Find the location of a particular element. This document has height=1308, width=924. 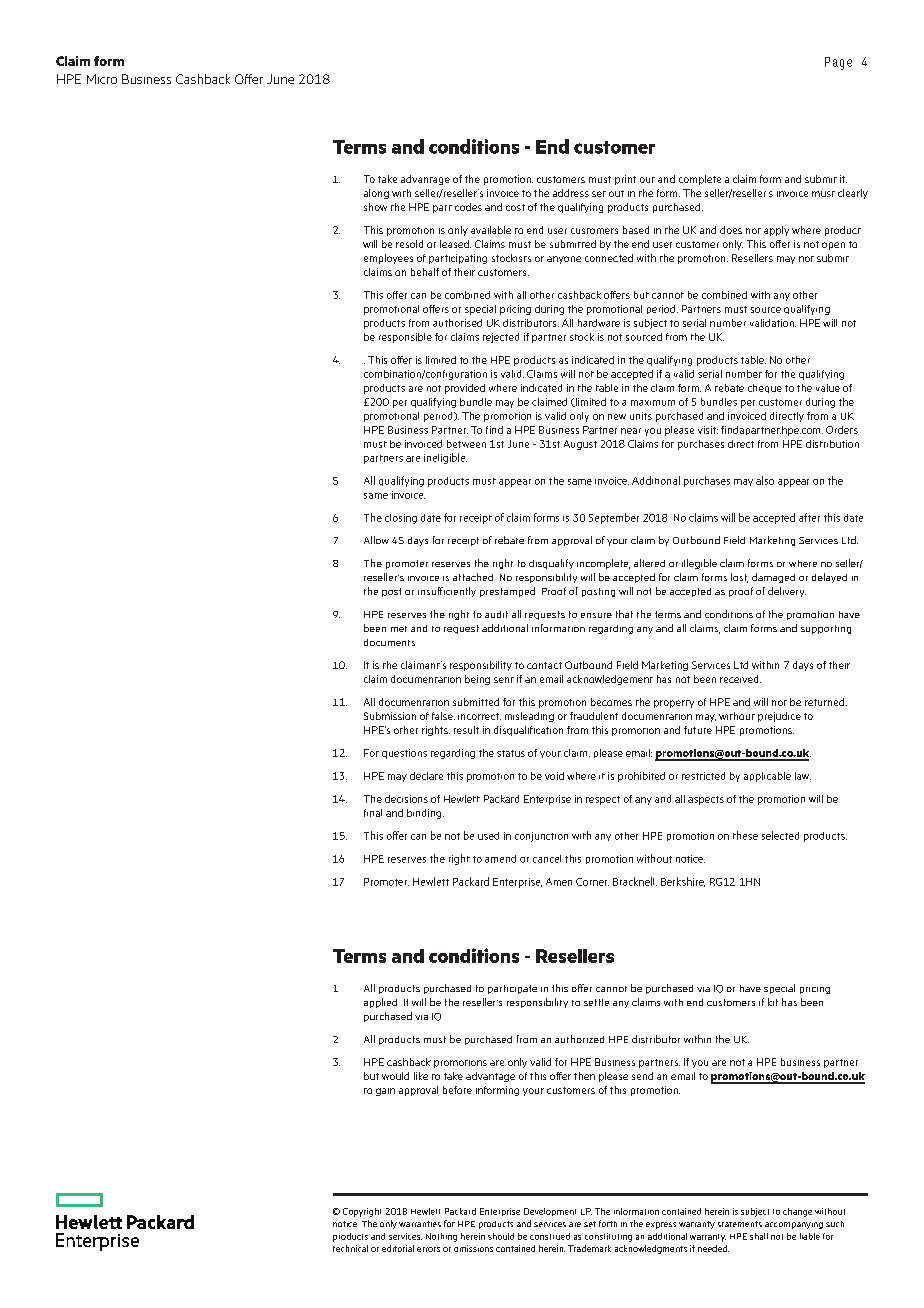

statements is located at coordinates (740, 1224).
